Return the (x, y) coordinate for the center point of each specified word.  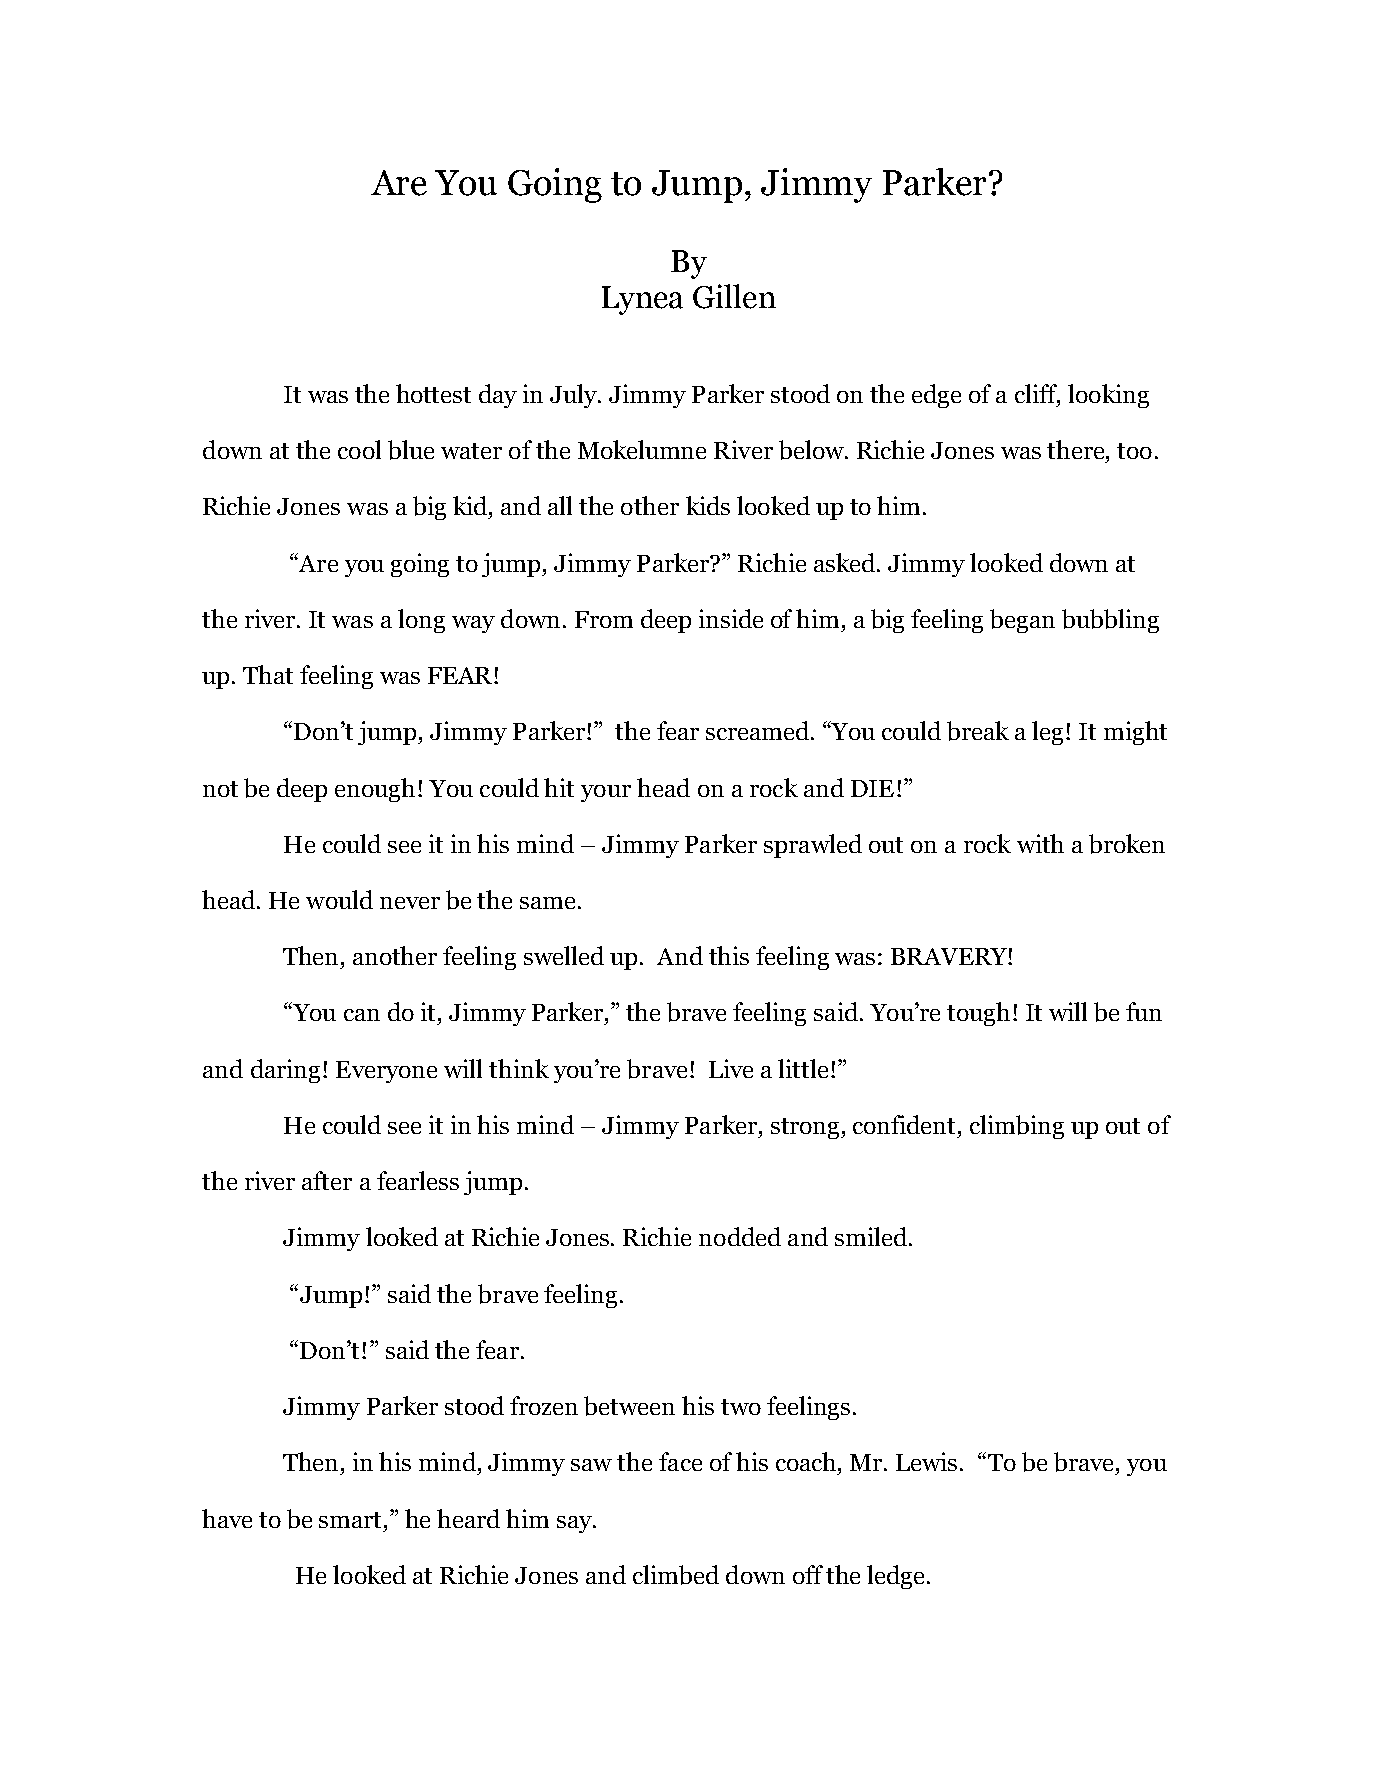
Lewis (926, 1461)
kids (708, 505)
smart (352, 1520)
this (729, 955)
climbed (676, 1575)
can (362, 1015)
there (1077, 449)
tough (978, 1014)
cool (359, 449)
